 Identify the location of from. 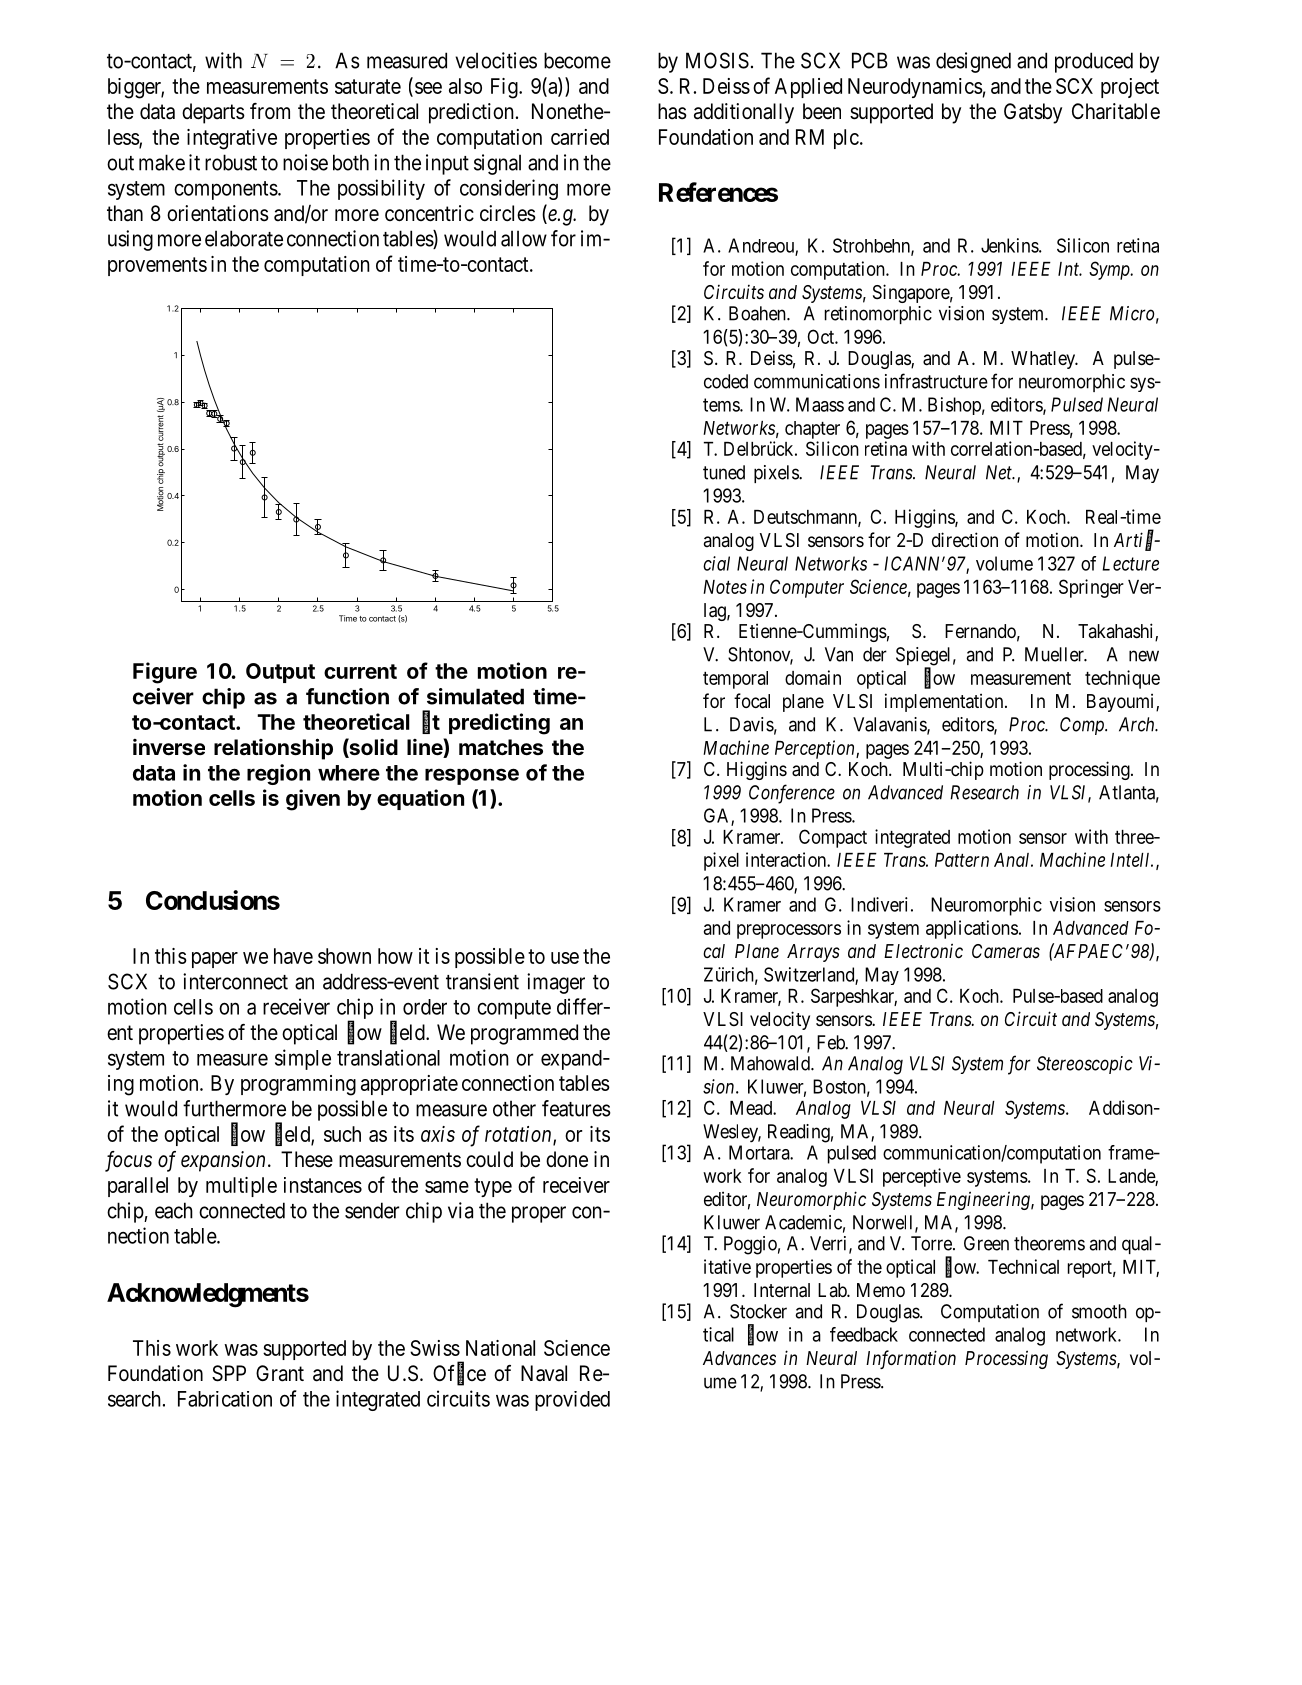
(270, 111).
